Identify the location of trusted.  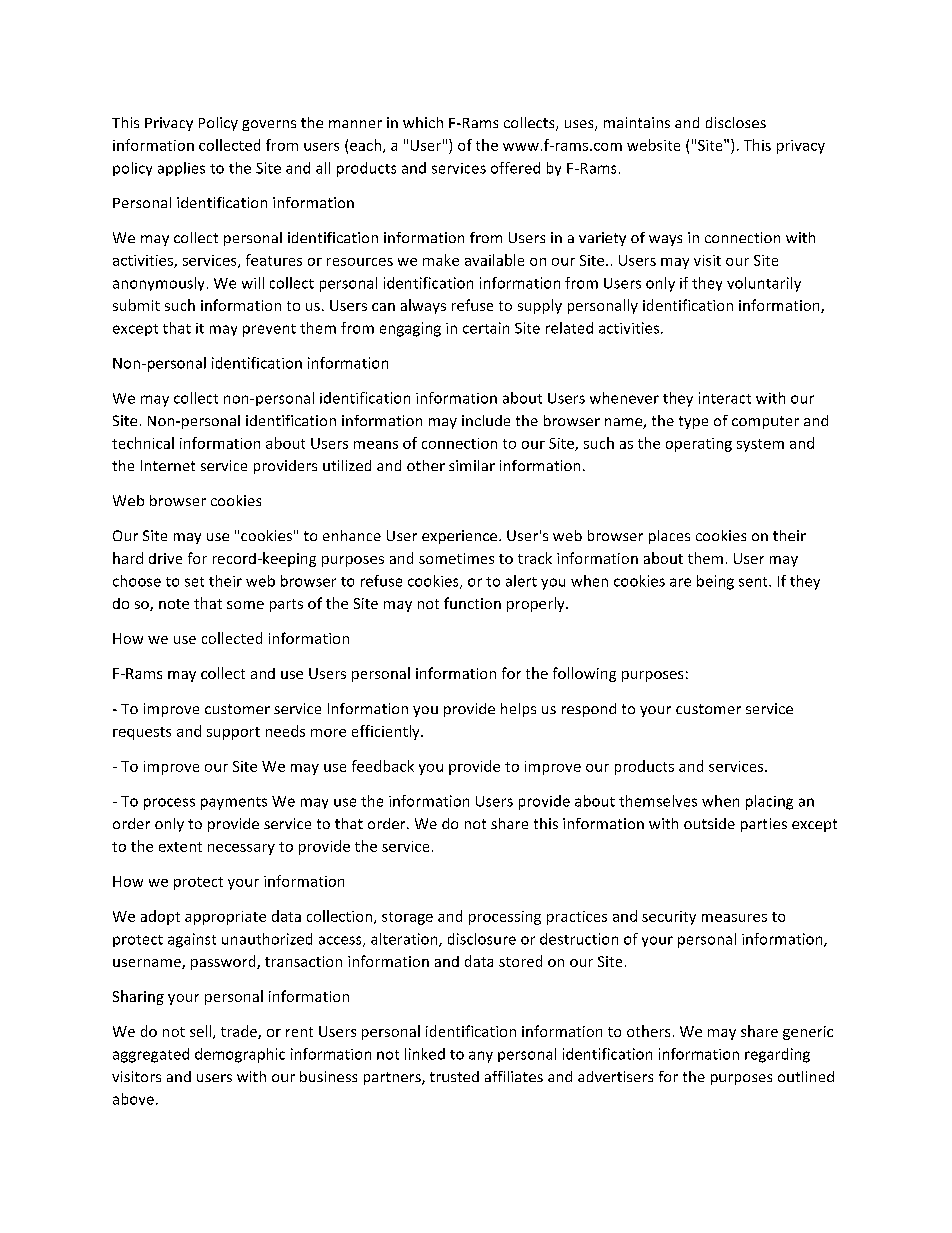
(454, 1076).
